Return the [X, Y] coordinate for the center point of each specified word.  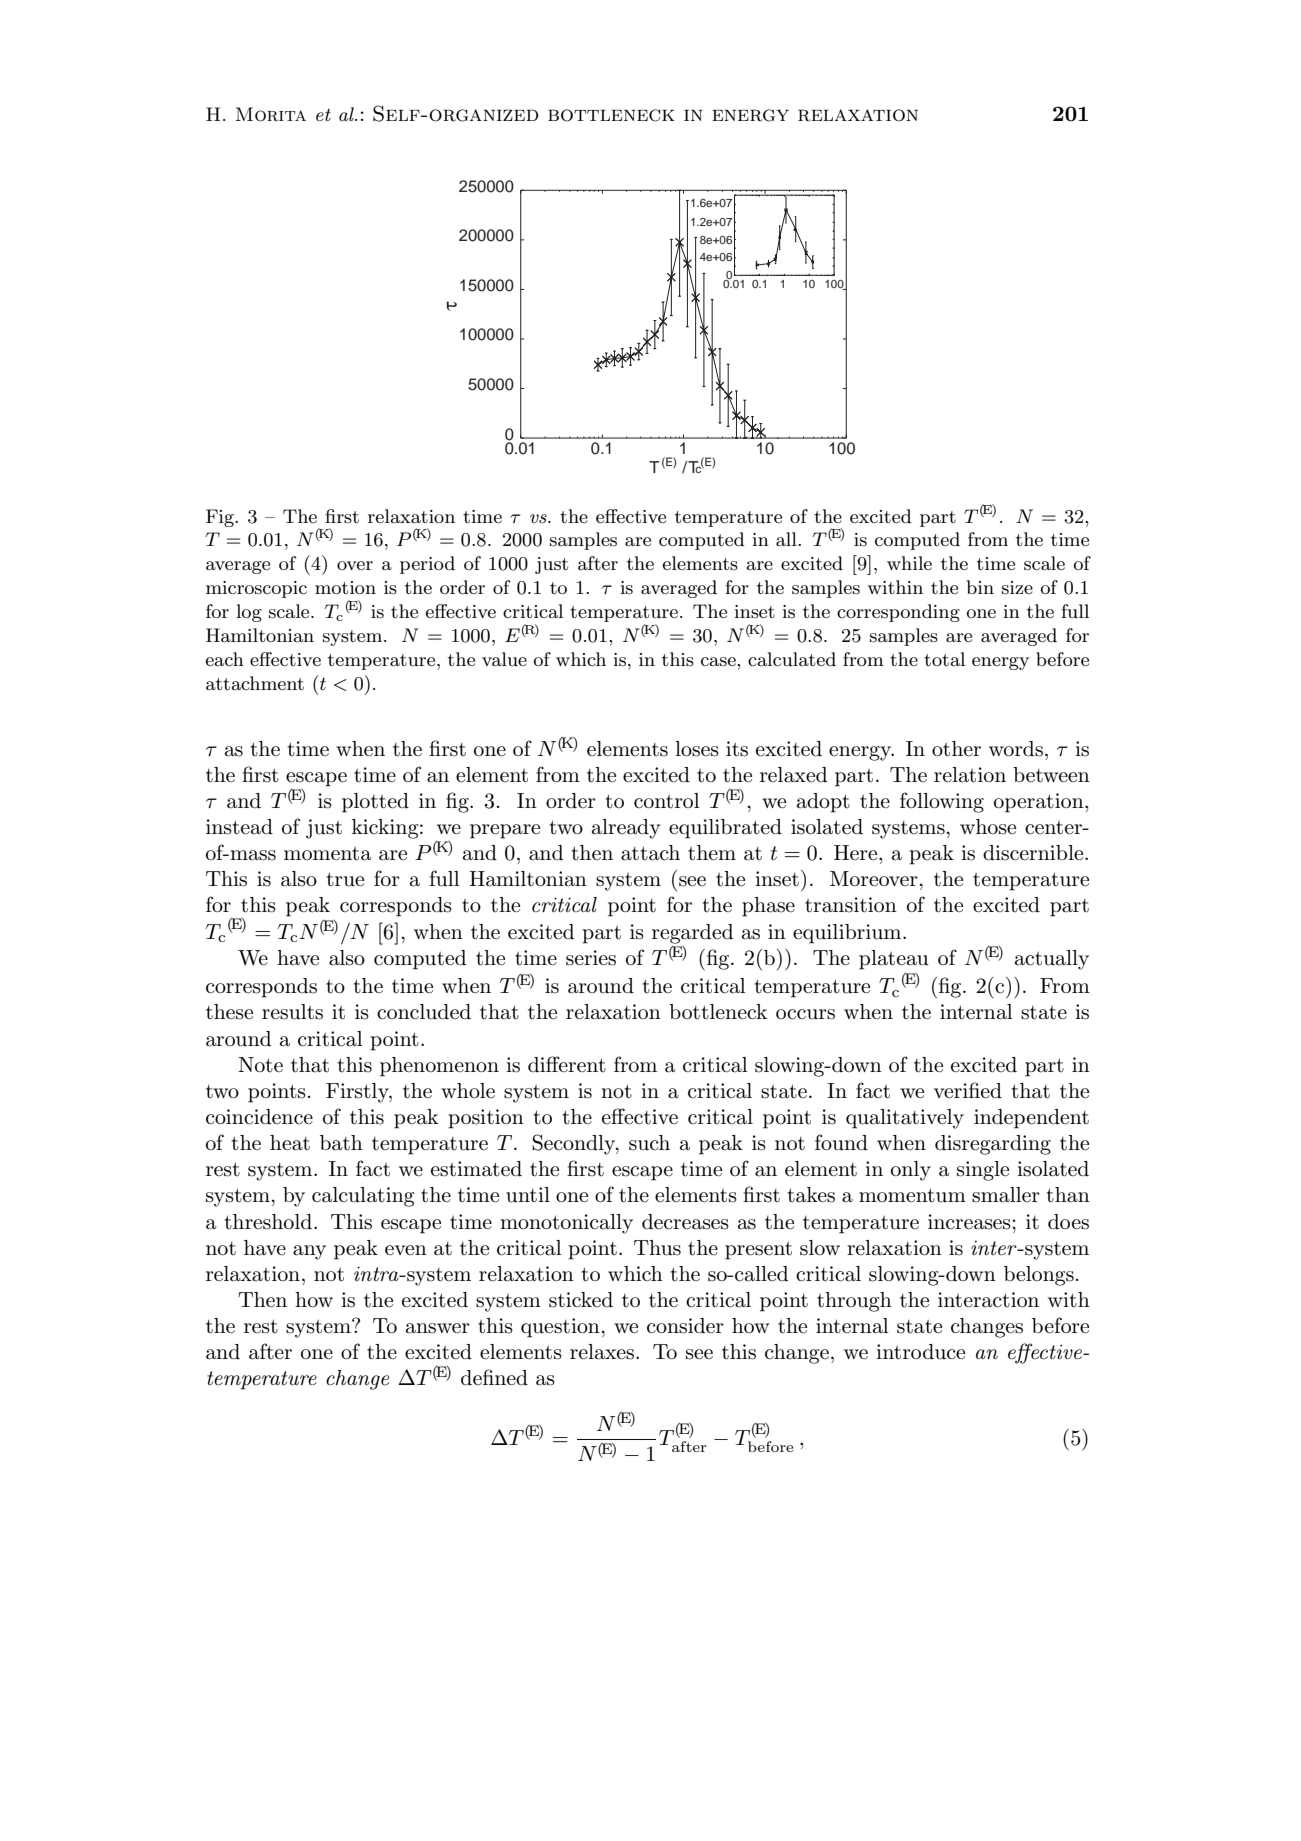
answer [438, 1328]
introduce [920, 1352]
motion [345, 587]
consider [685, 1326]
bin [980, 587]
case [719, 662]
